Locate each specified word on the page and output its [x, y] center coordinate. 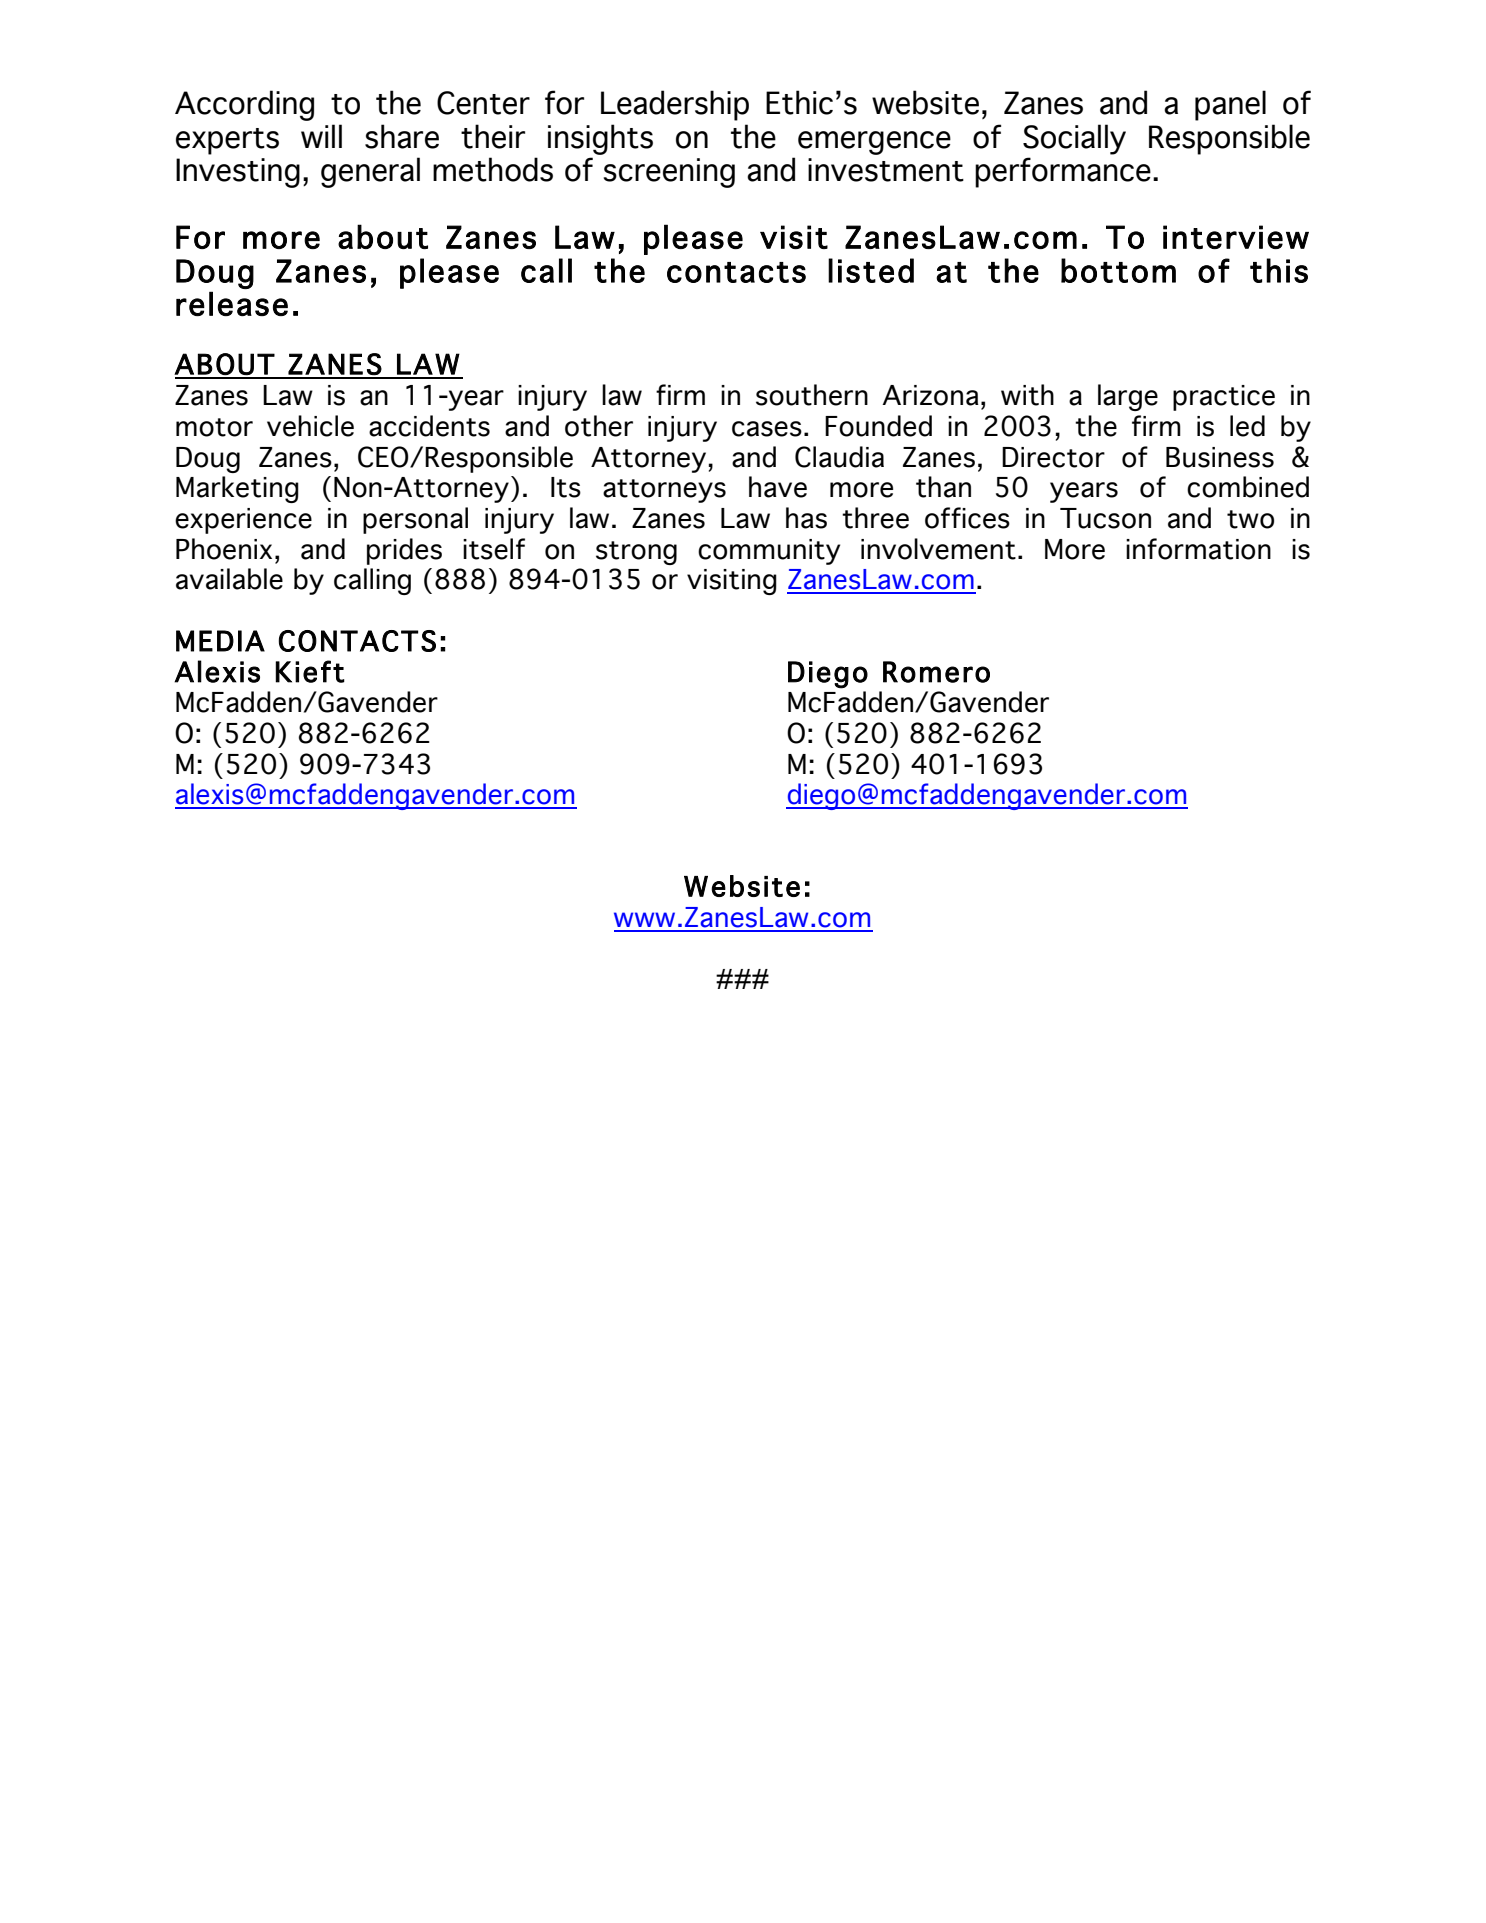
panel [1230, 105]
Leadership [675, 105]
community [769, 552]
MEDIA [220, 641]
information [1198, 549]
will [321, 136]
